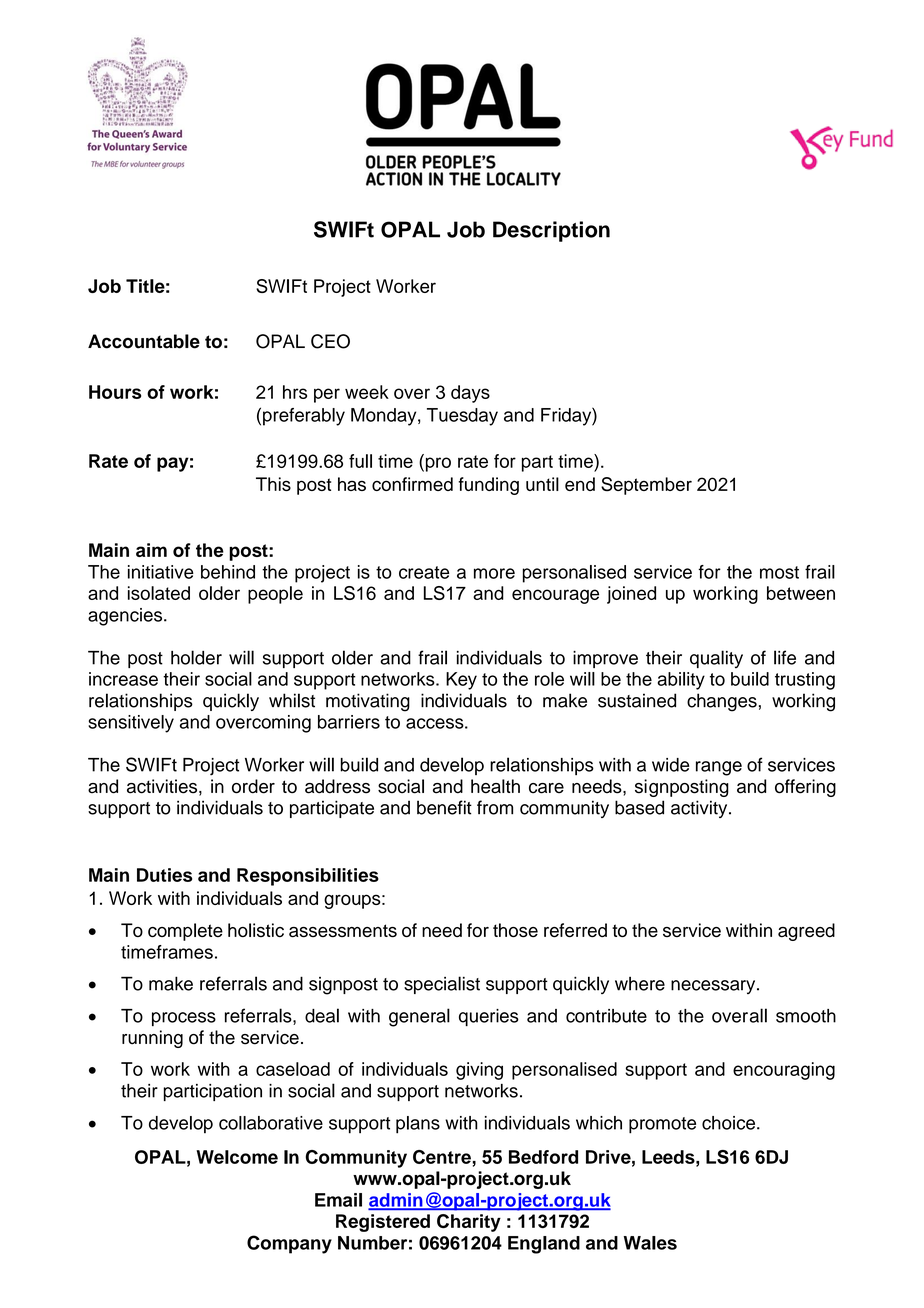 Image resolution: width=924 pixels, height=1308 pixels. What do you see at coordinates (494, 573) in the image?
I see `more` at bounding box center [494, 573].
